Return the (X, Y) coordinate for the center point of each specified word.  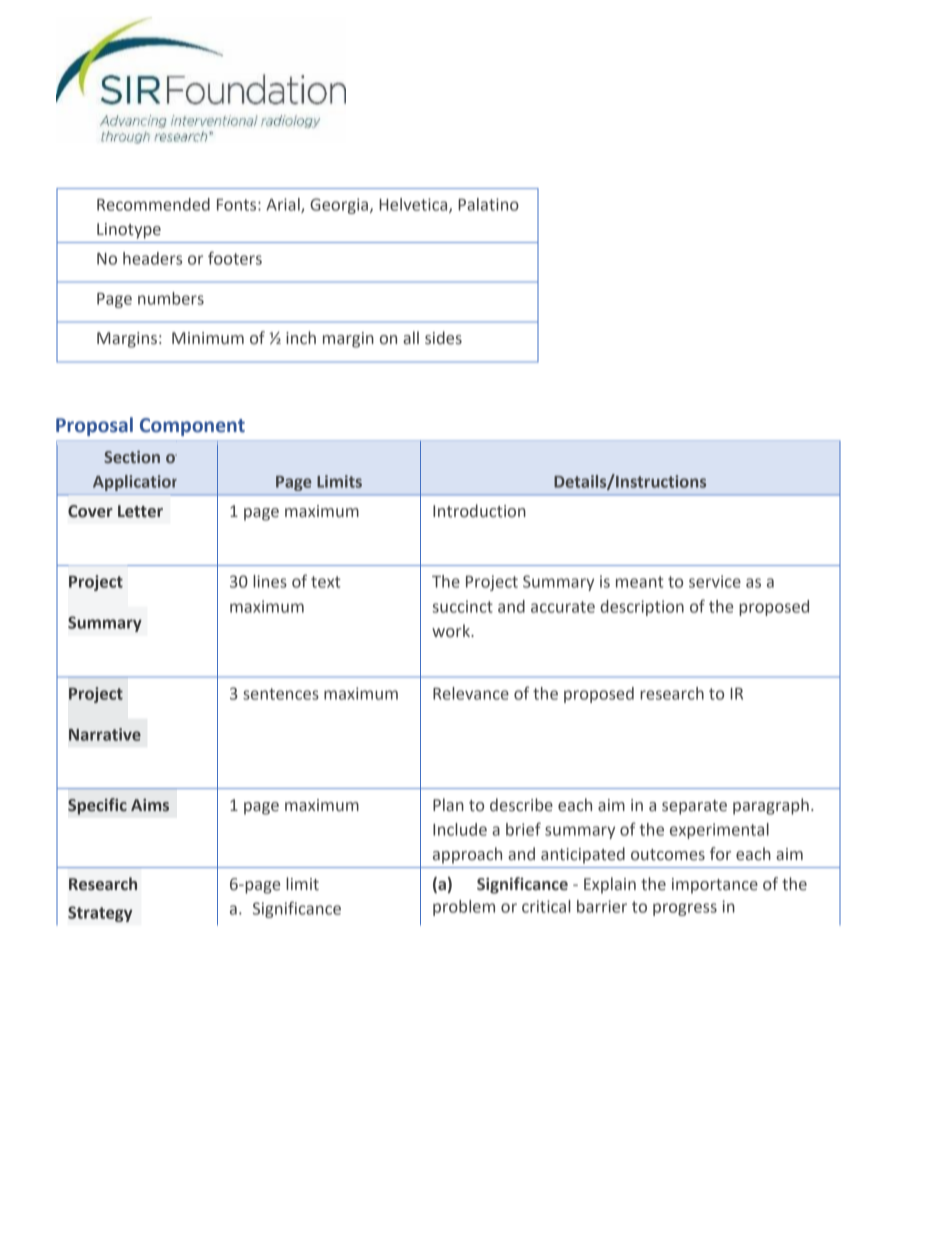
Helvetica (414, 205)
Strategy (100, 914)
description (642, 608)
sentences (281, 694)
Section (132, 457)
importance (715, 886)
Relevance (471, 693)
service (715, 581)
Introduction (479, 511)
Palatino (488, 204)
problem (464, 908)
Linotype (129, 231)
